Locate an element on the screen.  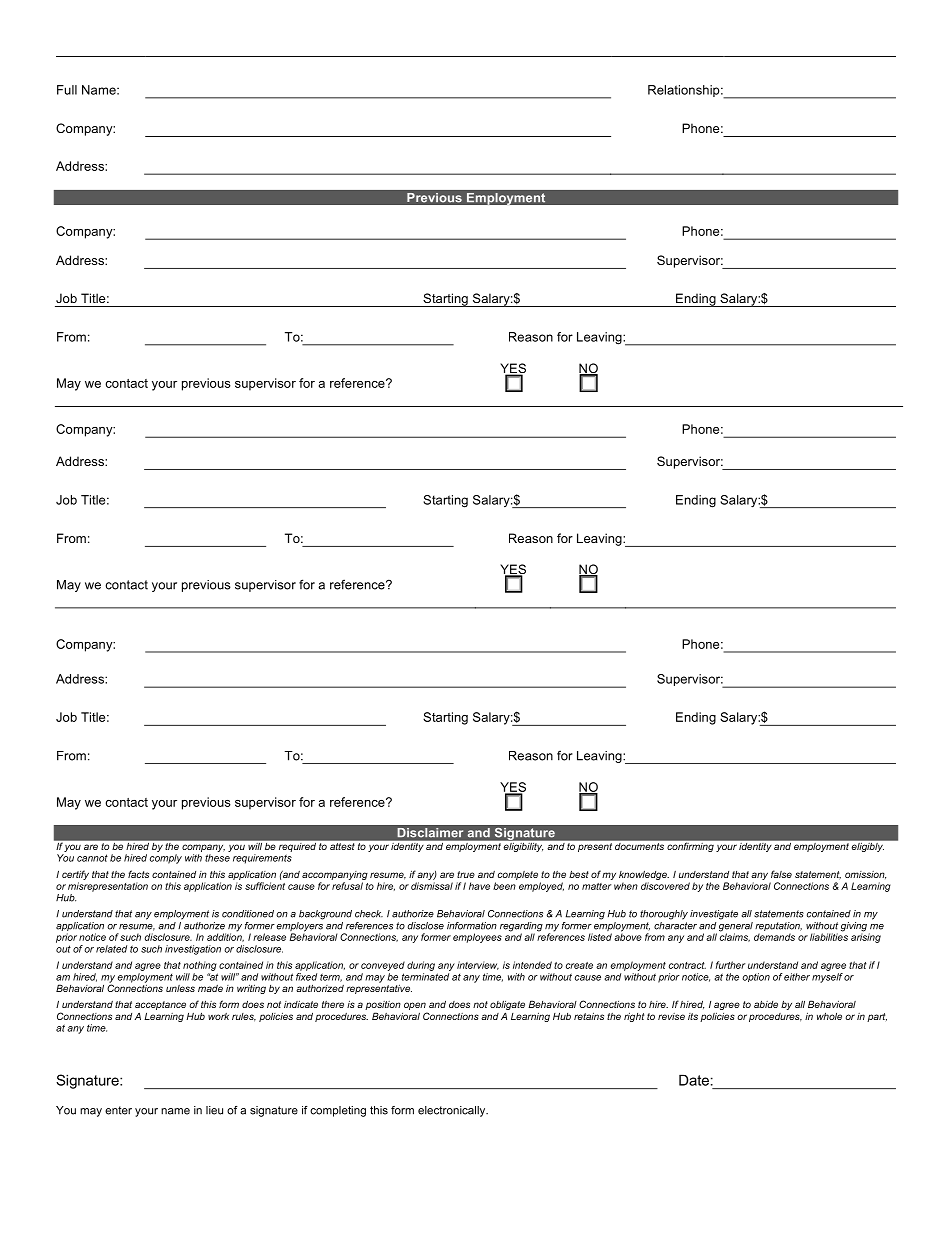
enter is located at coordinates (118, 1110).
